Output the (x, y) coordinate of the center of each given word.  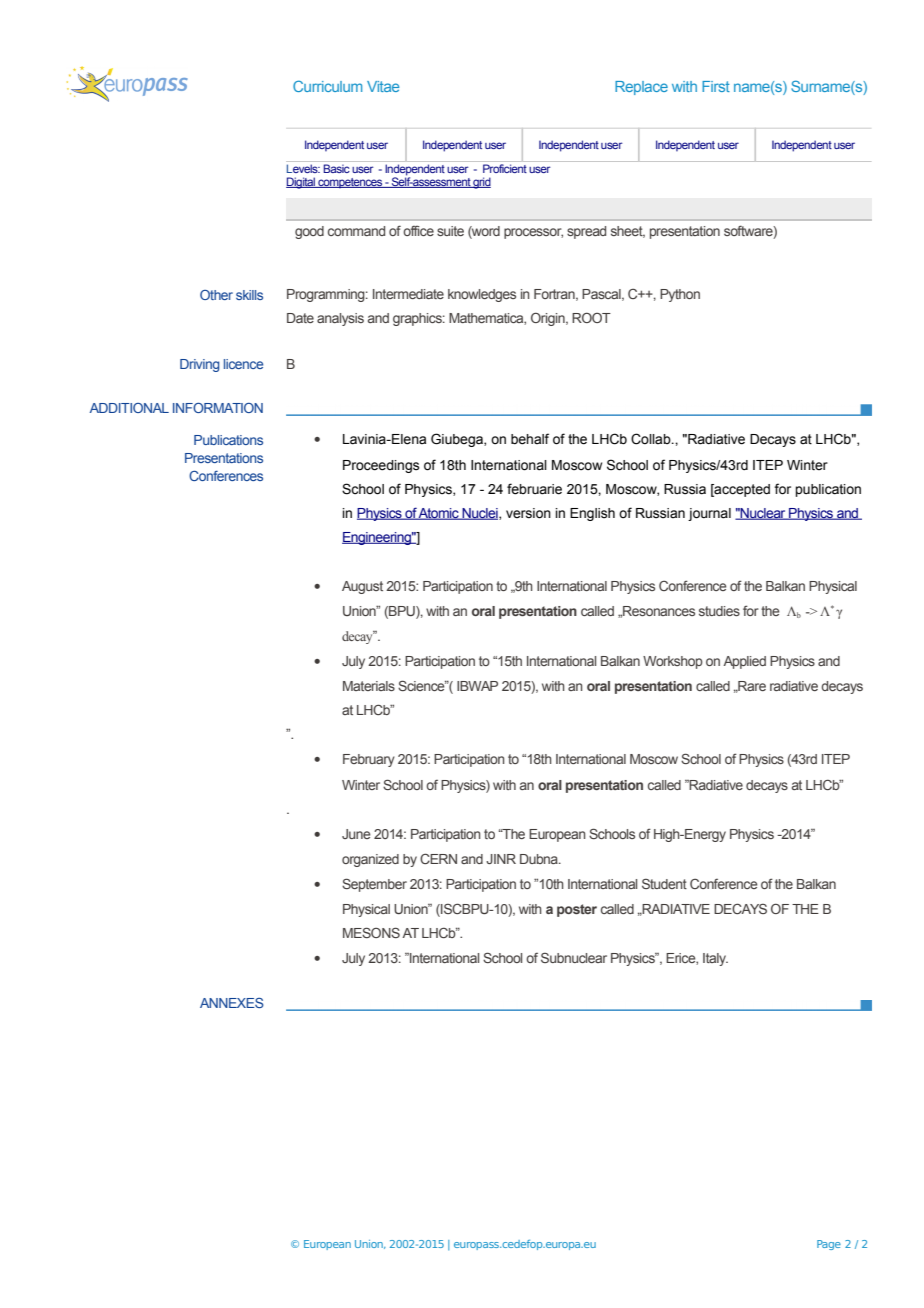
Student (664, 883)
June (356, 834)
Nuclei (480, 514)
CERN (438, 858)
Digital (301, 183)
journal (709, 514)
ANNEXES (232, 1003)
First (716, 86)
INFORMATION (218, 408)
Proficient (505, 168)
